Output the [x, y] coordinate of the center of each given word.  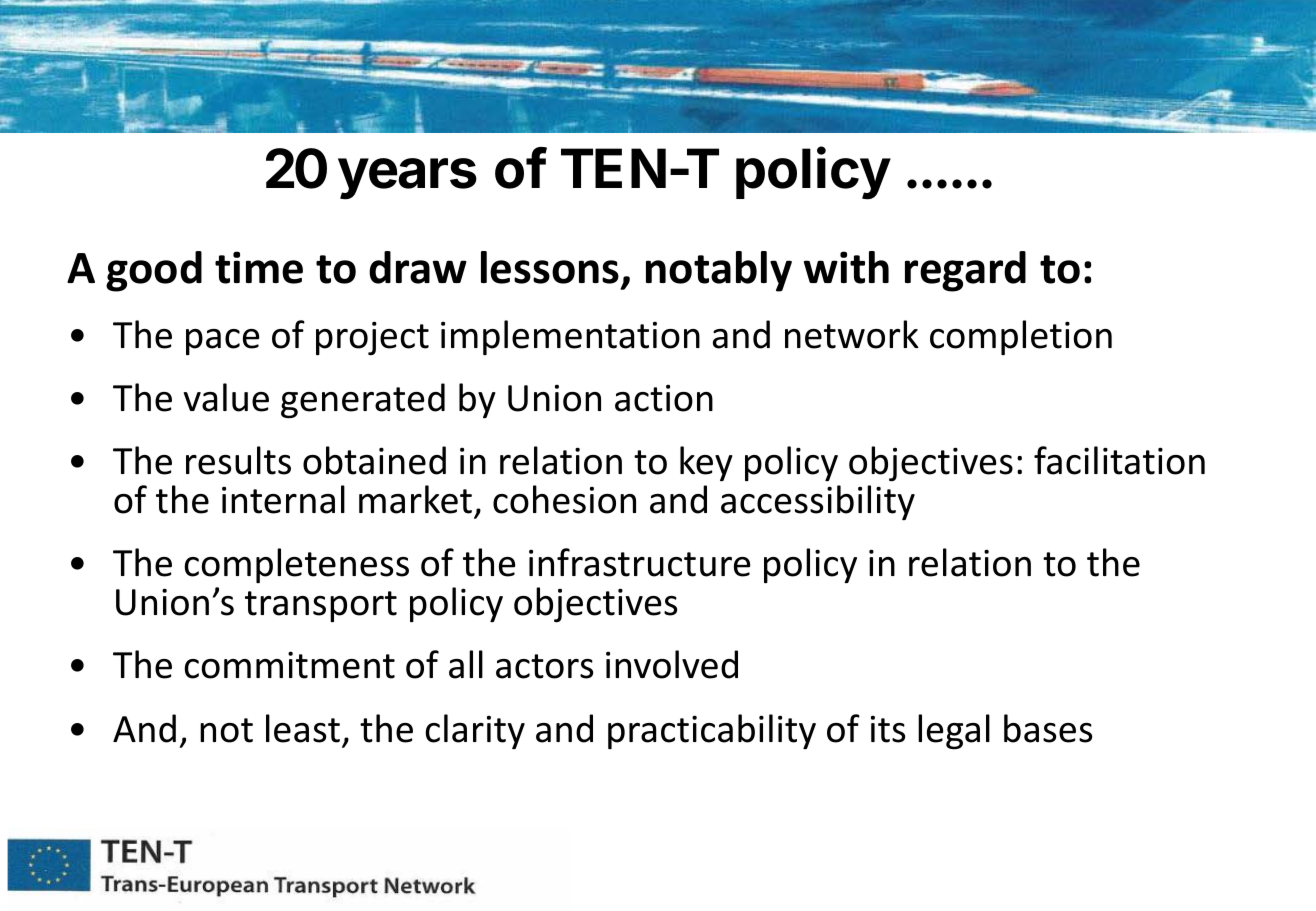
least [303, 728]
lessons [551, 269]
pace [223, 342]
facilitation [1119, 460]
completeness [296, 565]
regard [965, 271]
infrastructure [640, 562]
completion [1021, 337]
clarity [475, 731]
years [407, 179]
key [706, 463]
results [238, 460]
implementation [570, 337]
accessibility [818, 502]
